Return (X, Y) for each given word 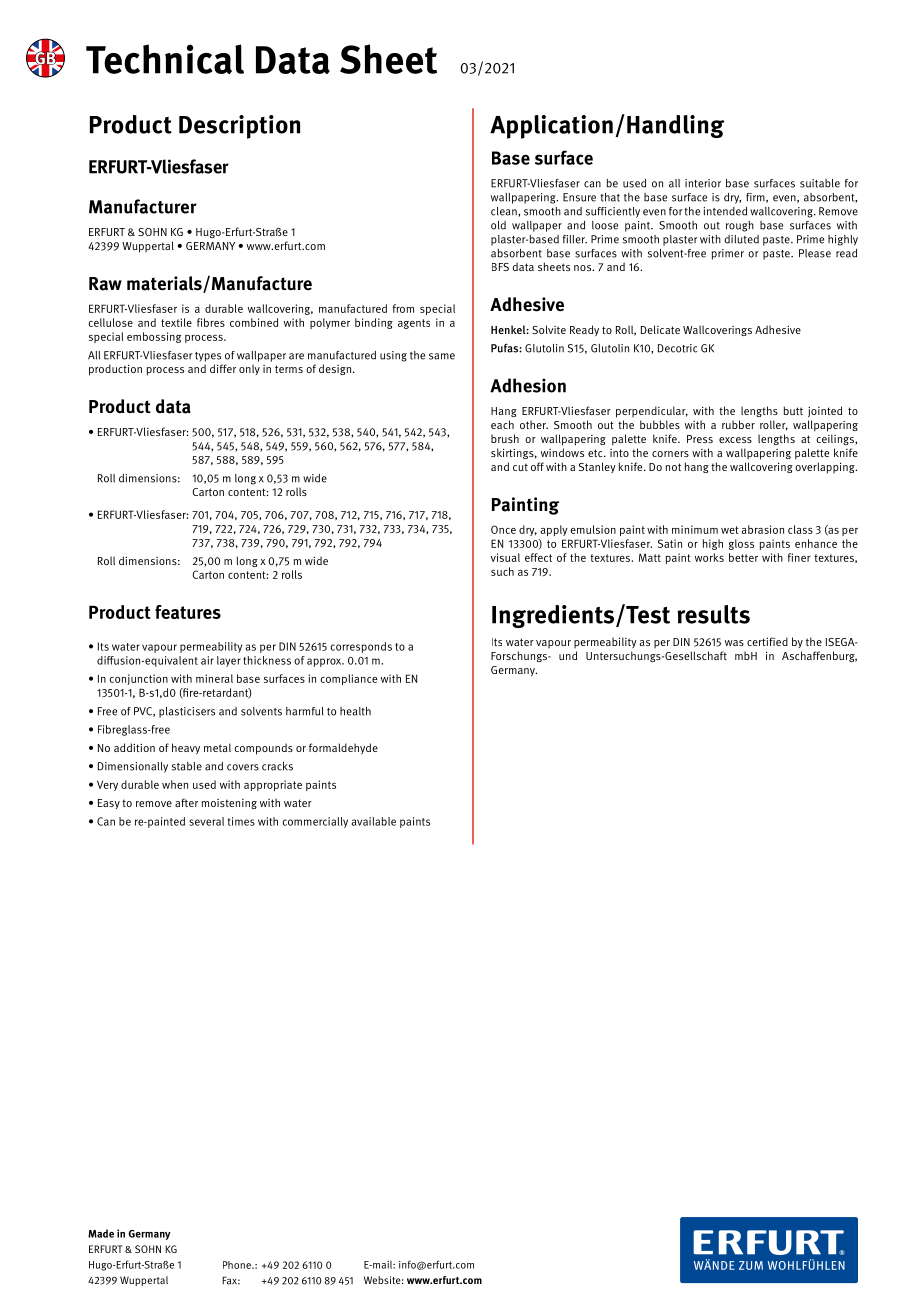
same (442, 356)
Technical (165, 59)
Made (101, 1233)
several (206, 821)
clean (505, 212)
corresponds (361, 647)
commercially (315, 822)
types (208, 357)
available (374, 821)
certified (767, 641)
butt (793, 410)
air (207, 660)
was (734, 643)
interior (703, 183)
